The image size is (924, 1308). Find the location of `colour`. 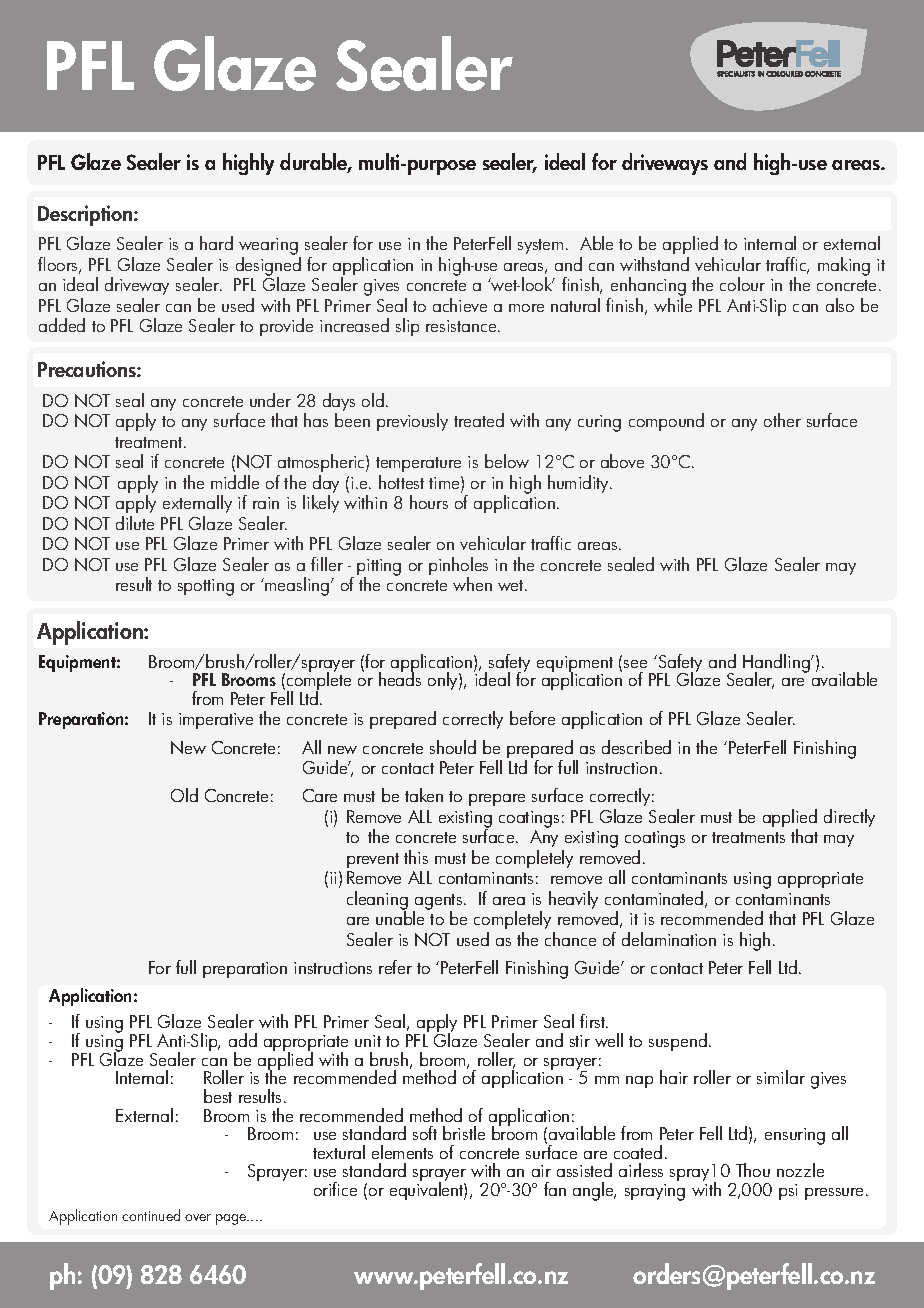

colour is located at coordinates (742, 284).
